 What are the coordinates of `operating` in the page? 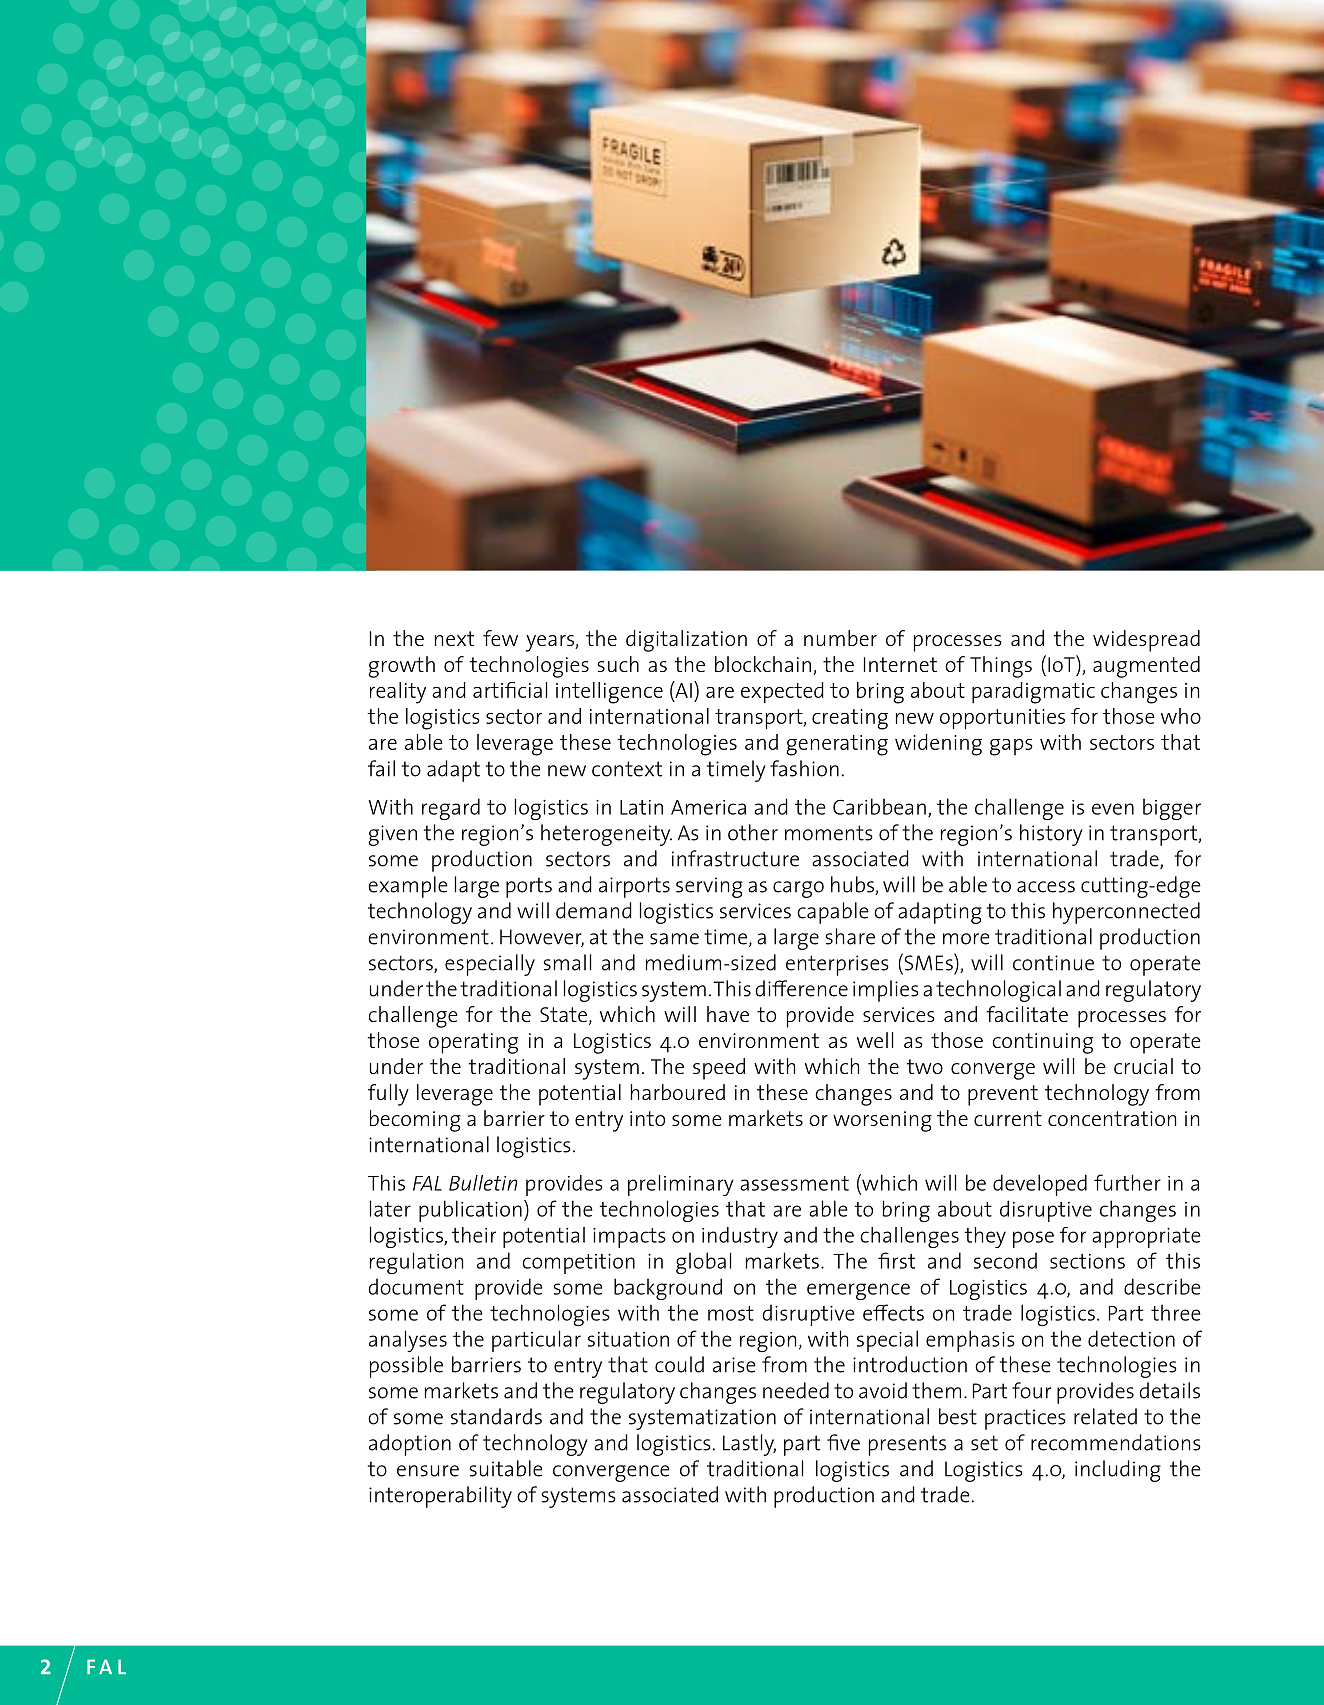 It's located at (473, 1043).
